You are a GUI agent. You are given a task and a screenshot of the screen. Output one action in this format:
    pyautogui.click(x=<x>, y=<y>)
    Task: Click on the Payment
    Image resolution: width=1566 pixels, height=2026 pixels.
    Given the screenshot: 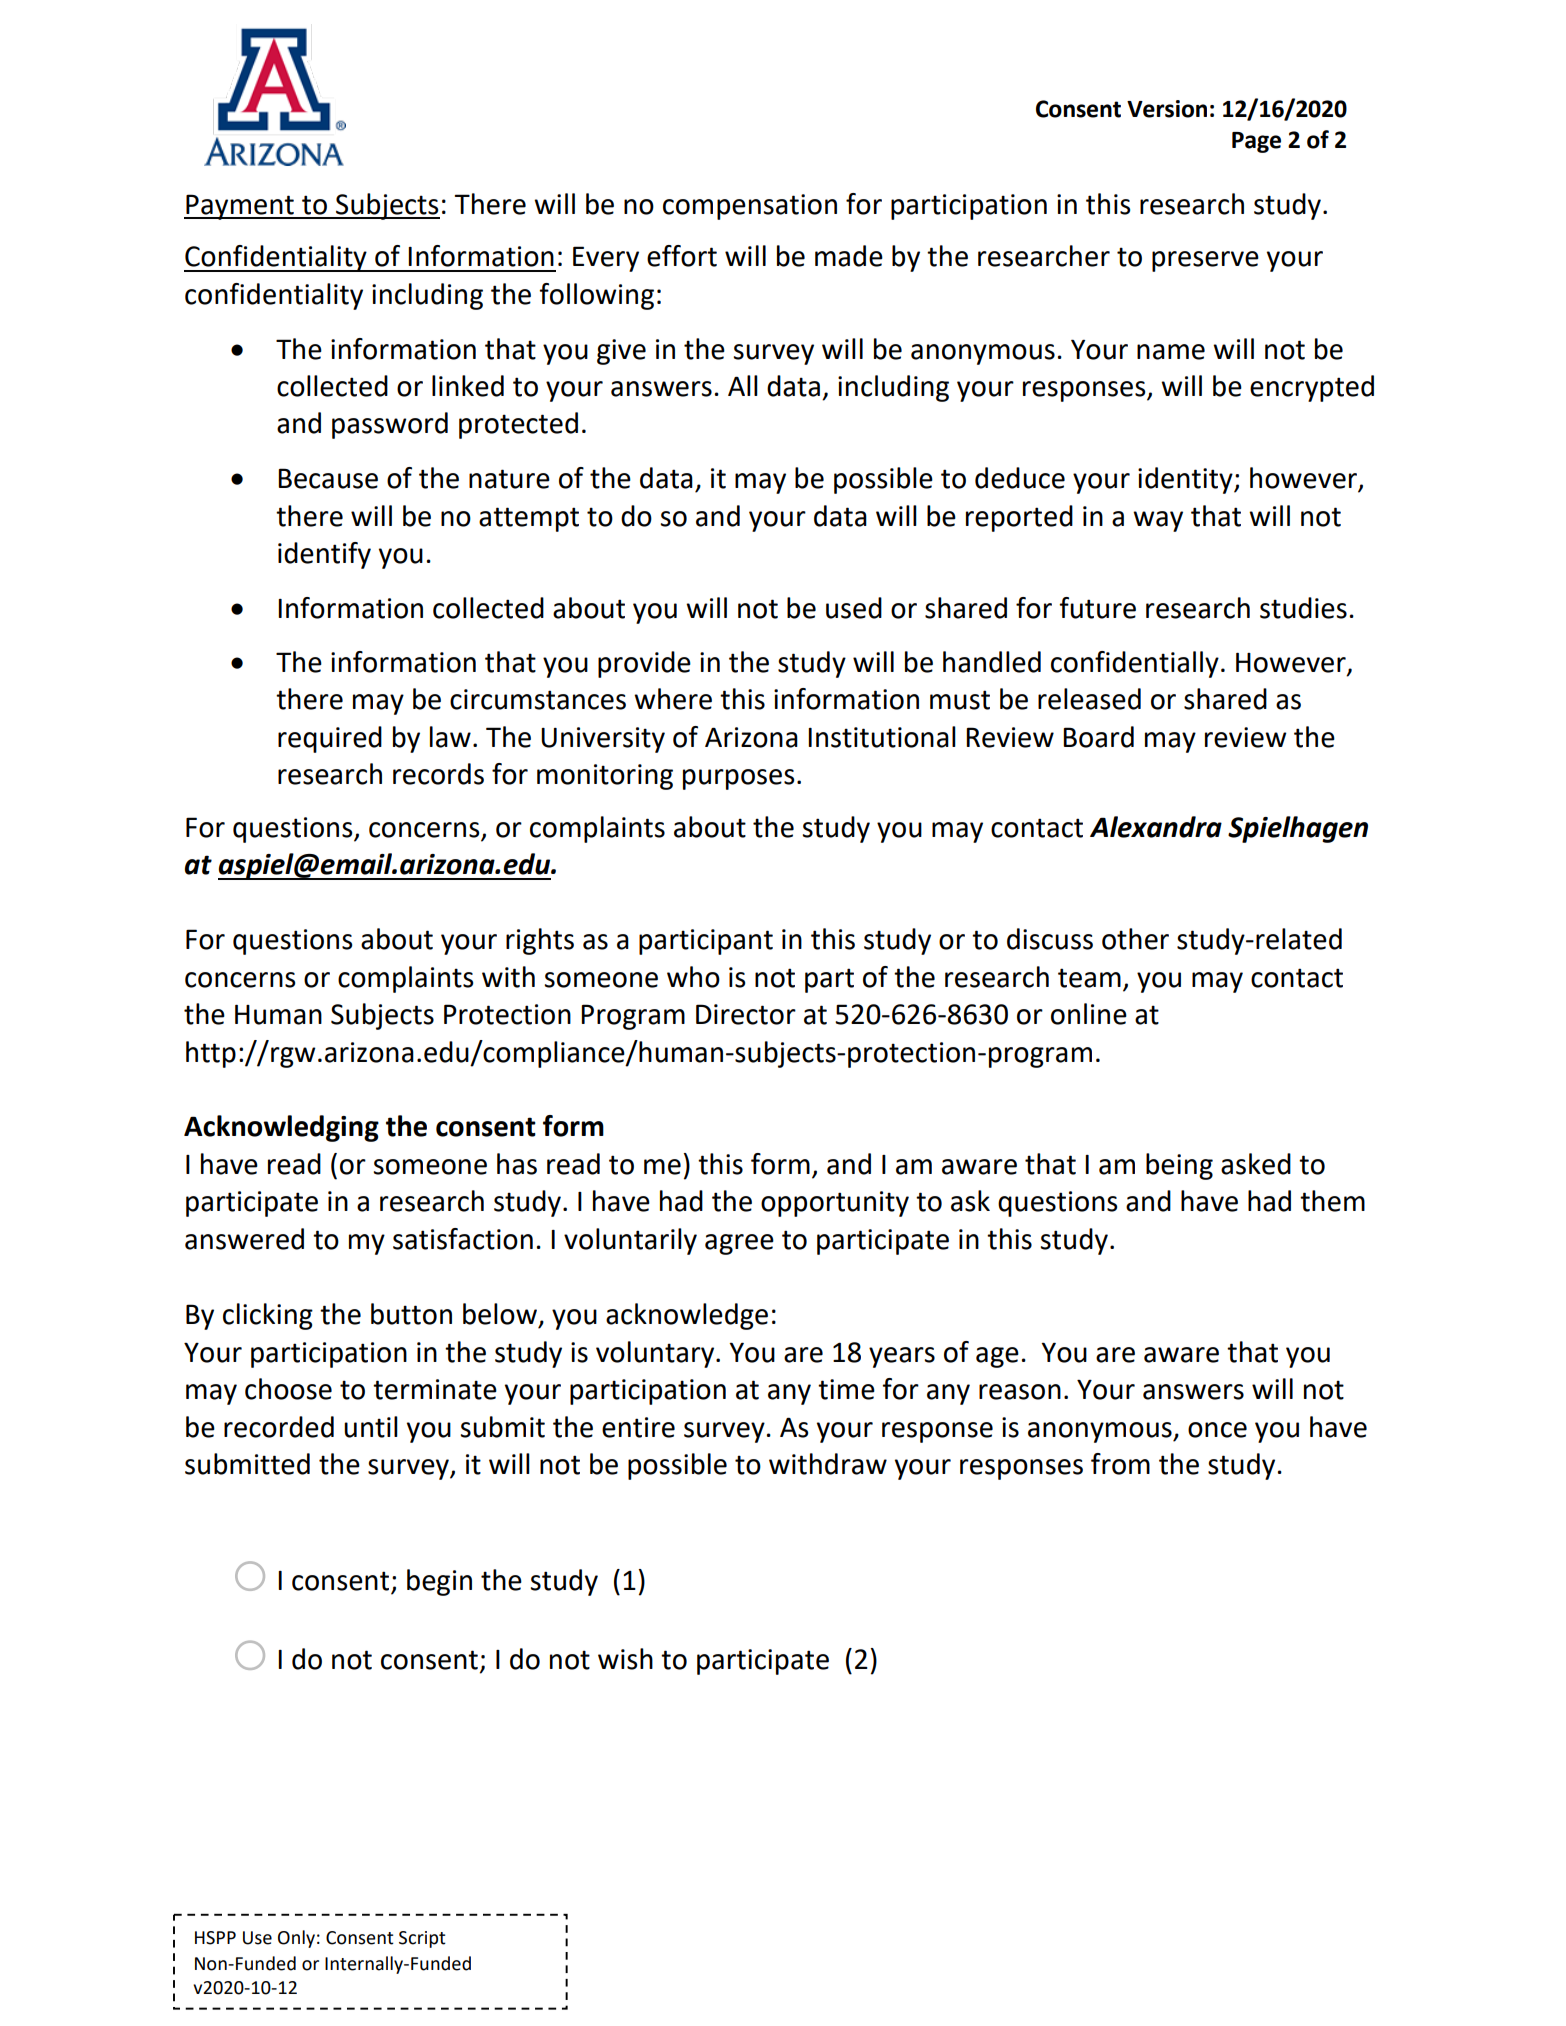 What is the action you would take?
    pyautogui.click(x=240, y=207)
